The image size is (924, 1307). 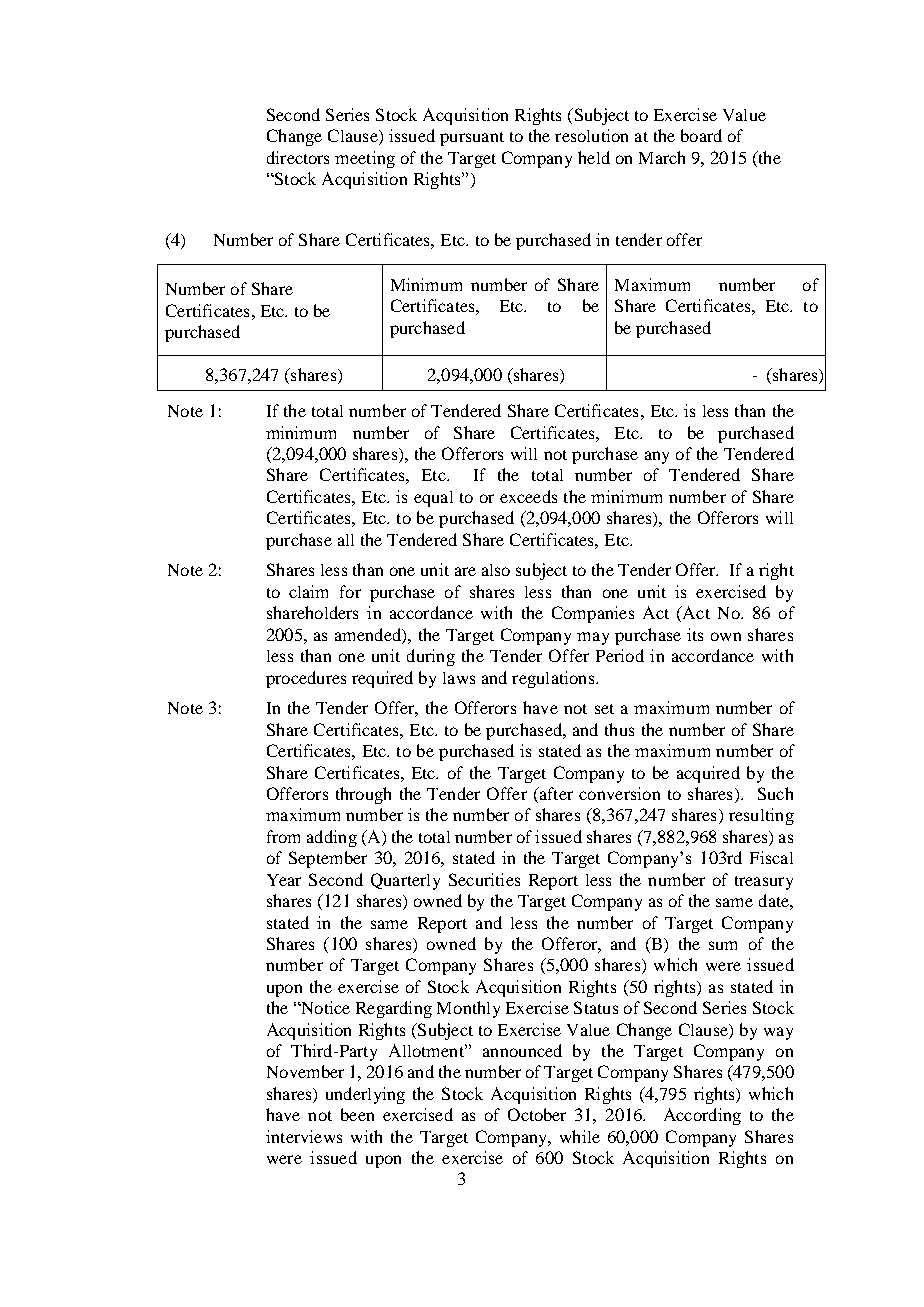 I want to click on for, so click(x=350, y=591).
